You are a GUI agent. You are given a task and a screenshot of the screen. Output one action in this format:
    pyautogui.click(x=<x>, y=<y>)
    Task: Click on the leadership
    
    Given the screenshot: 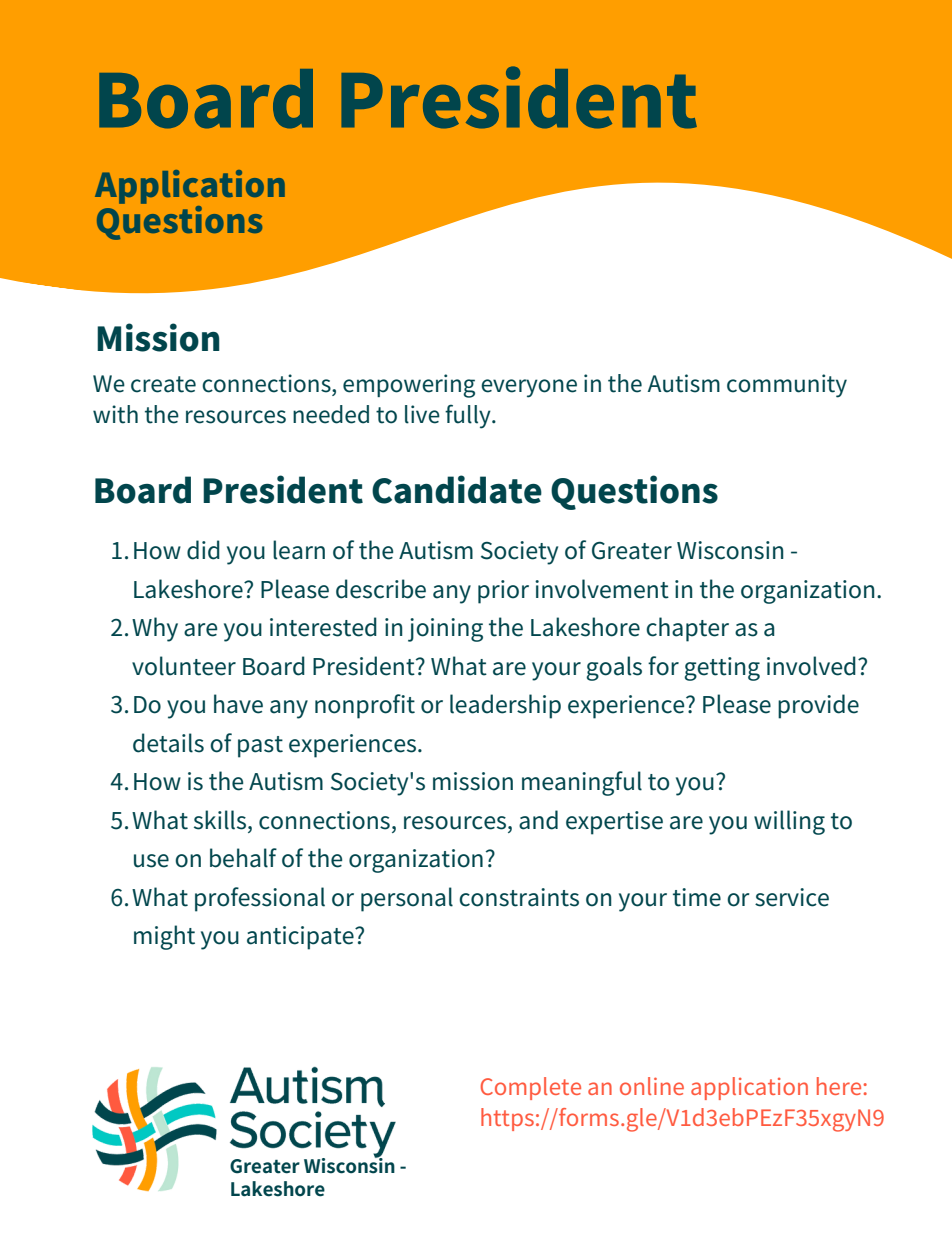 What is the action you would take?
    pyautogui.click(x=505, y=706)
